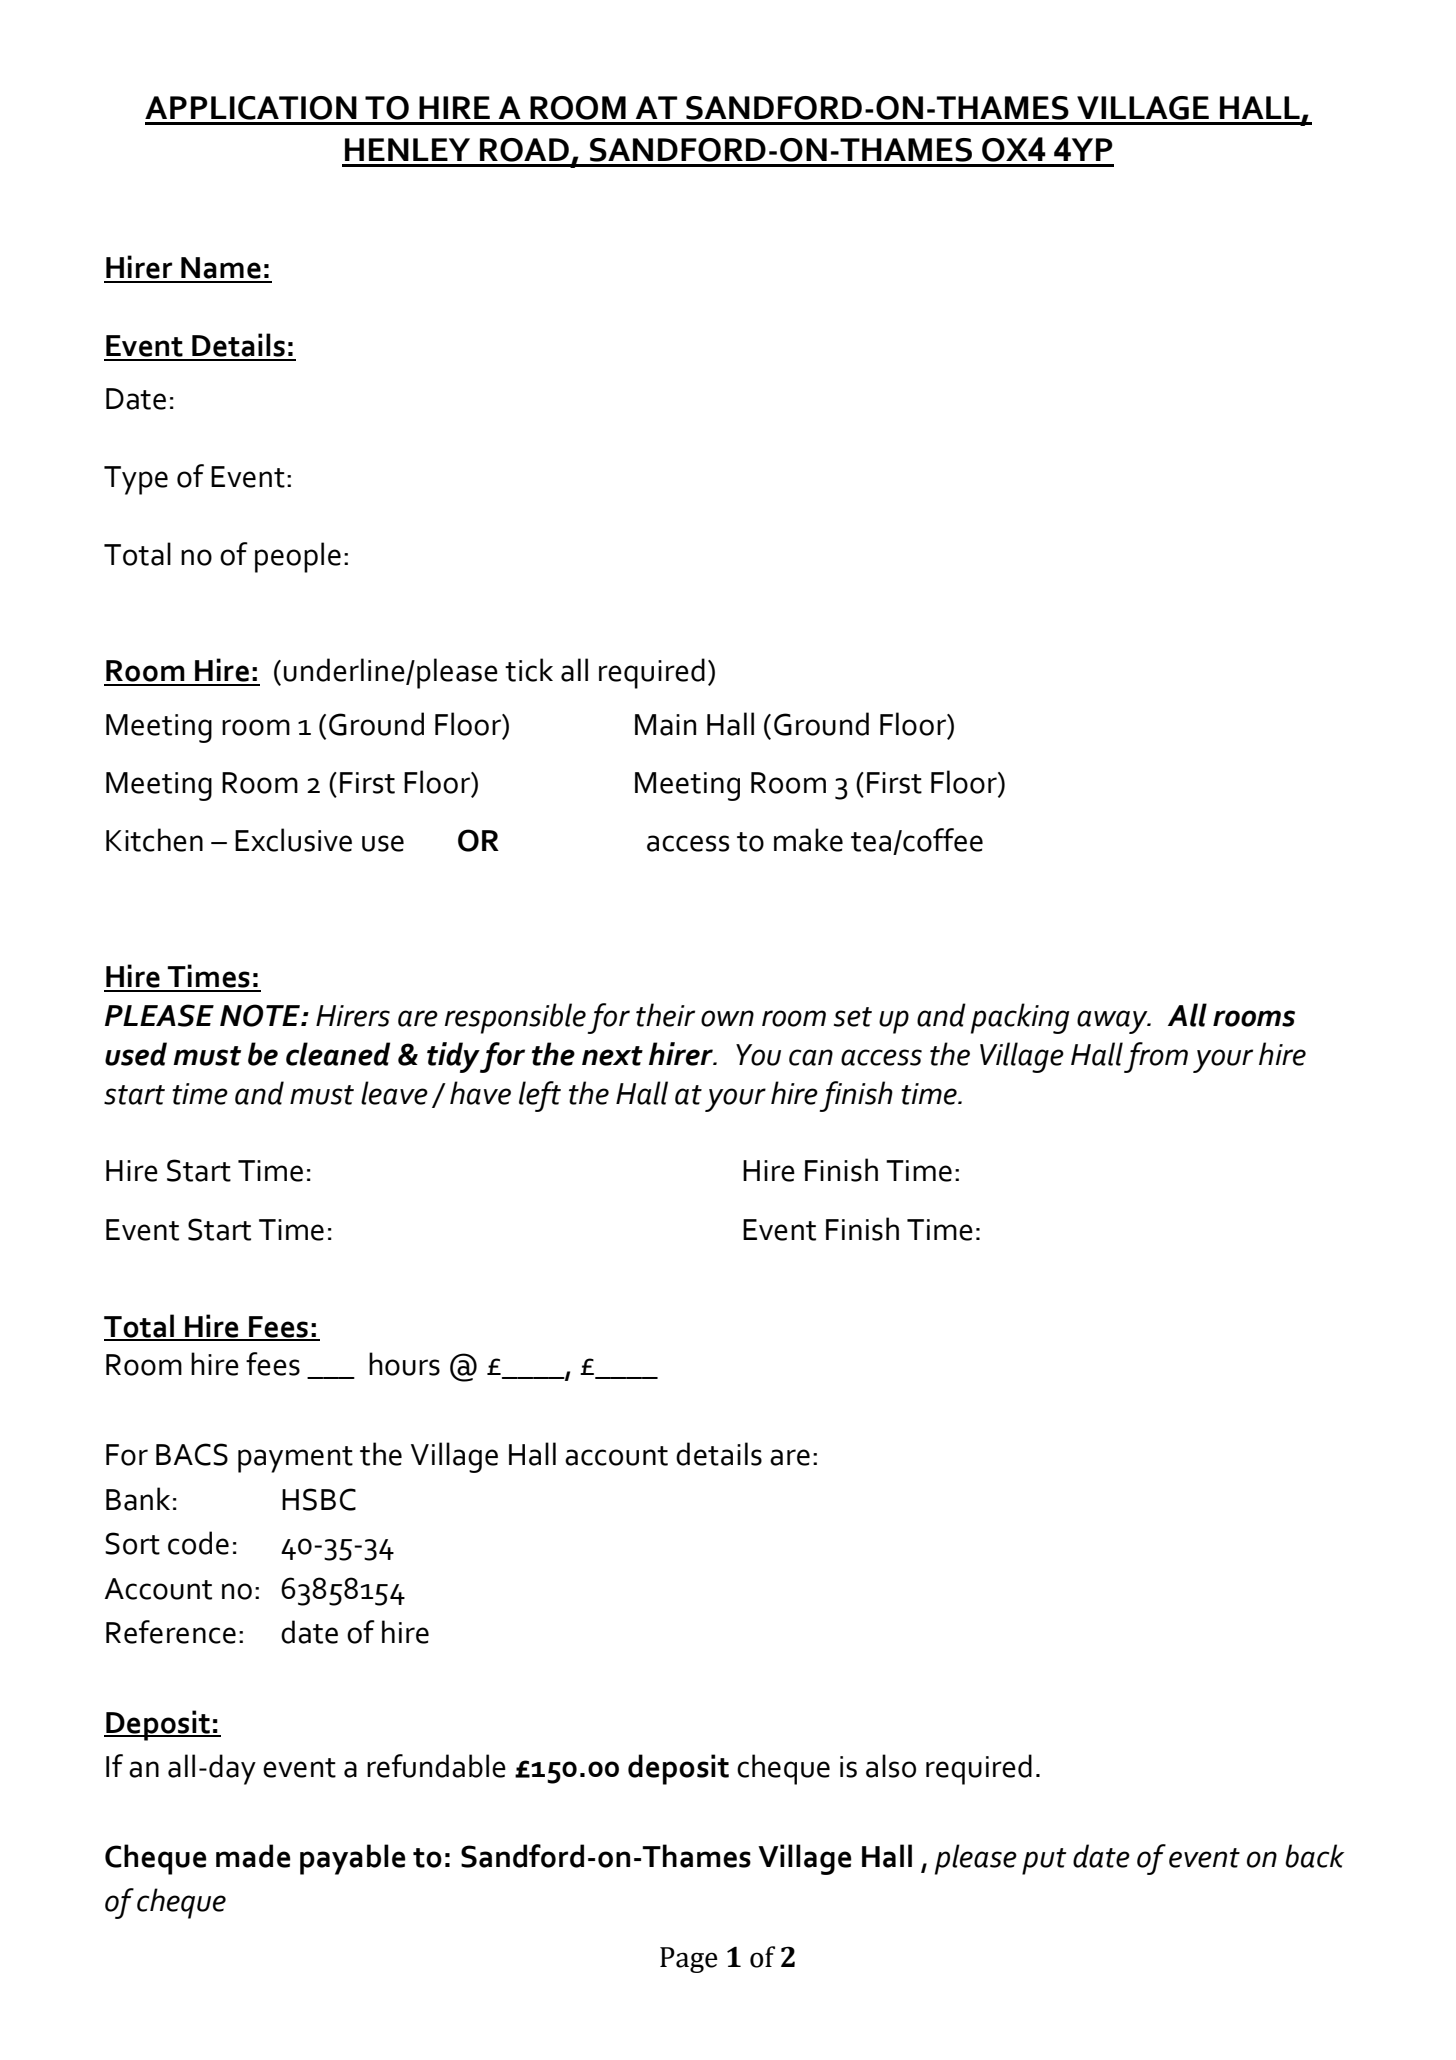 The height and width of the screenshot is (2060, 1456). Describe the element at coordinates (891, 1766) in the screenshot. I see `also` at that location.
